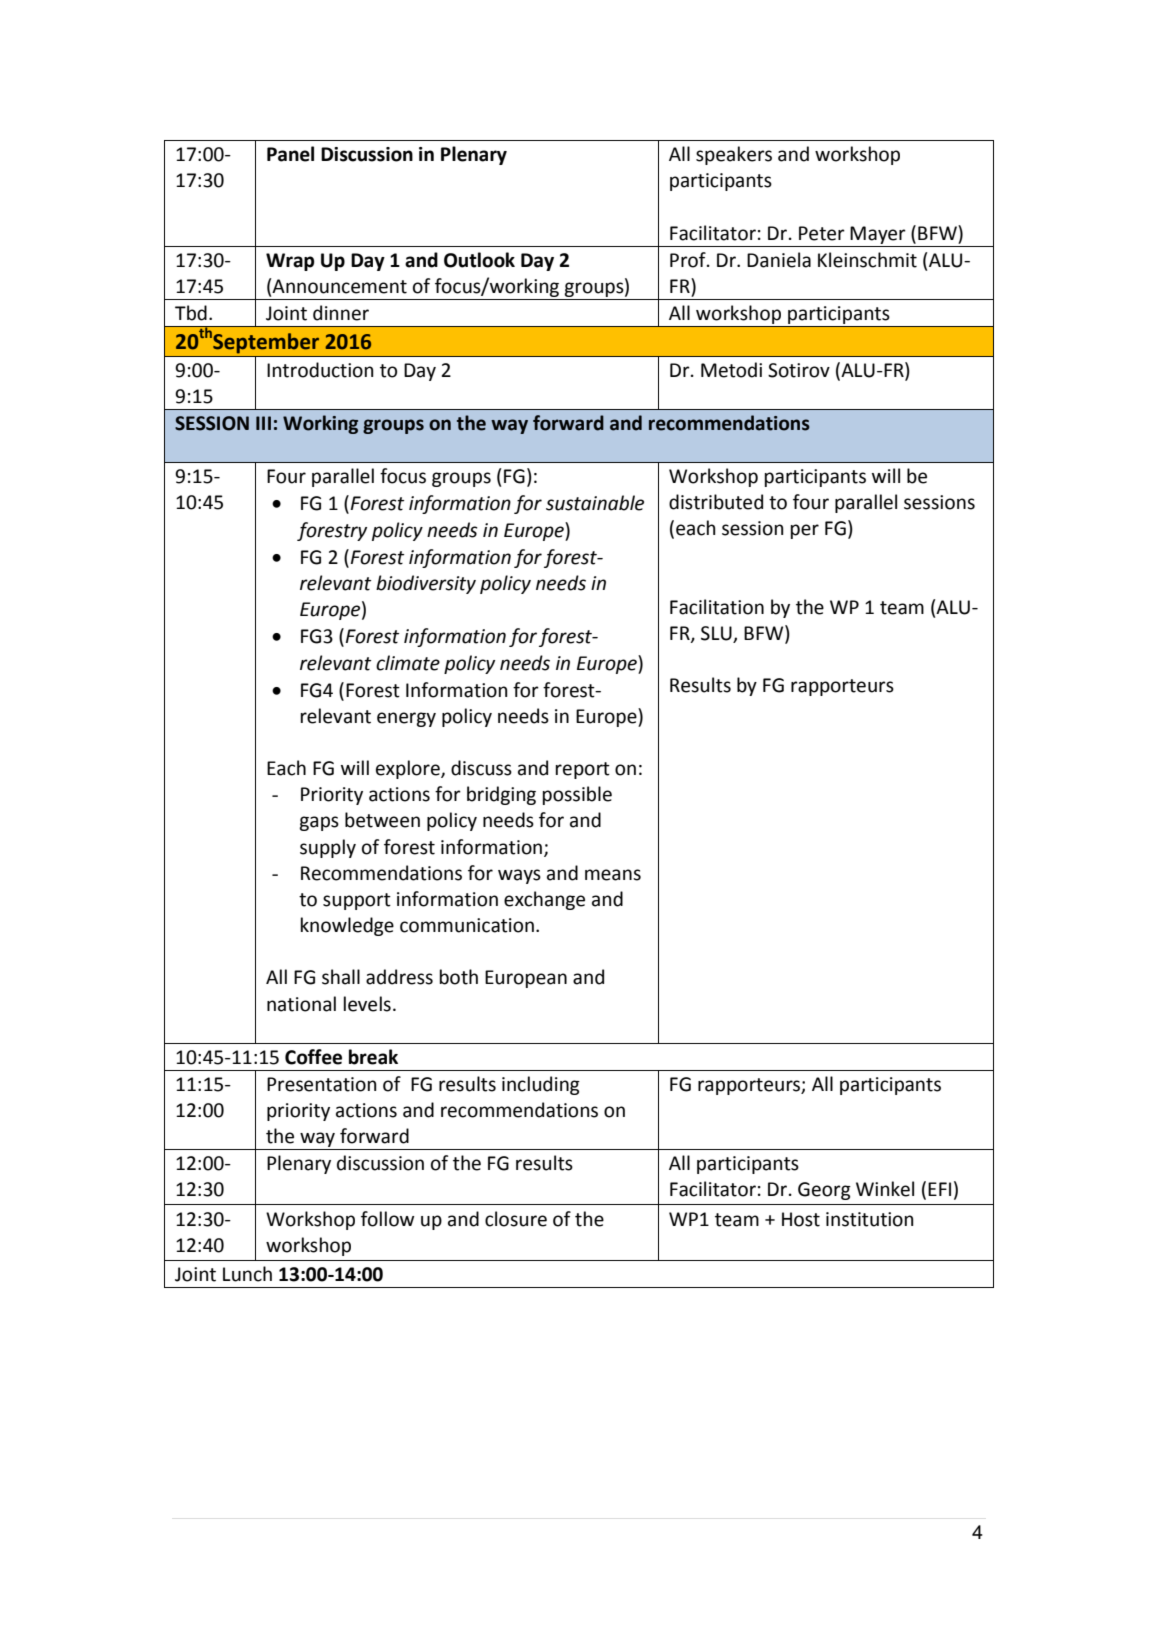  I want to click on Mayer, so click(878, 235).
